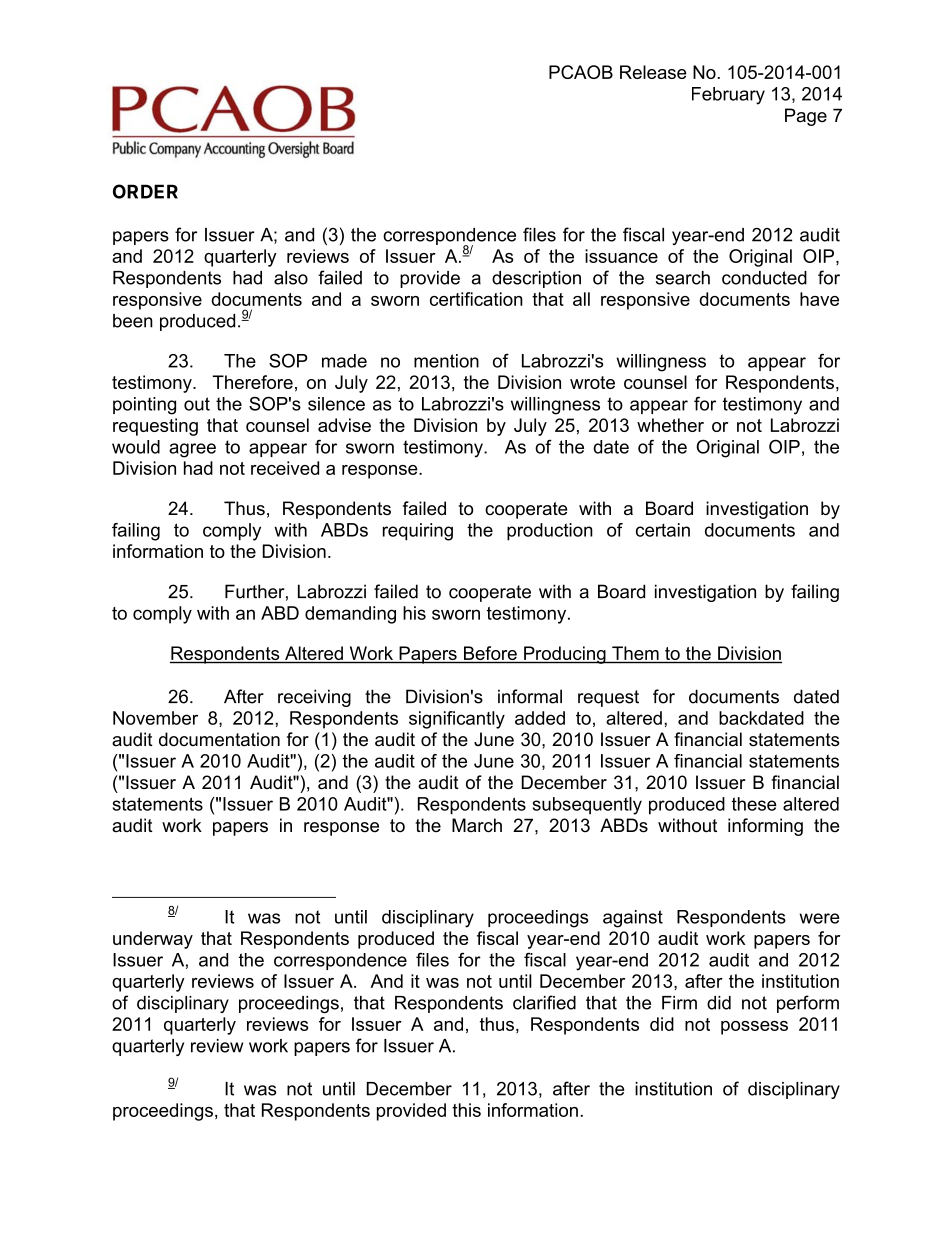  Describe the element at coordinates (457, 720) in the screenshot. I see `significantly` at that location.
